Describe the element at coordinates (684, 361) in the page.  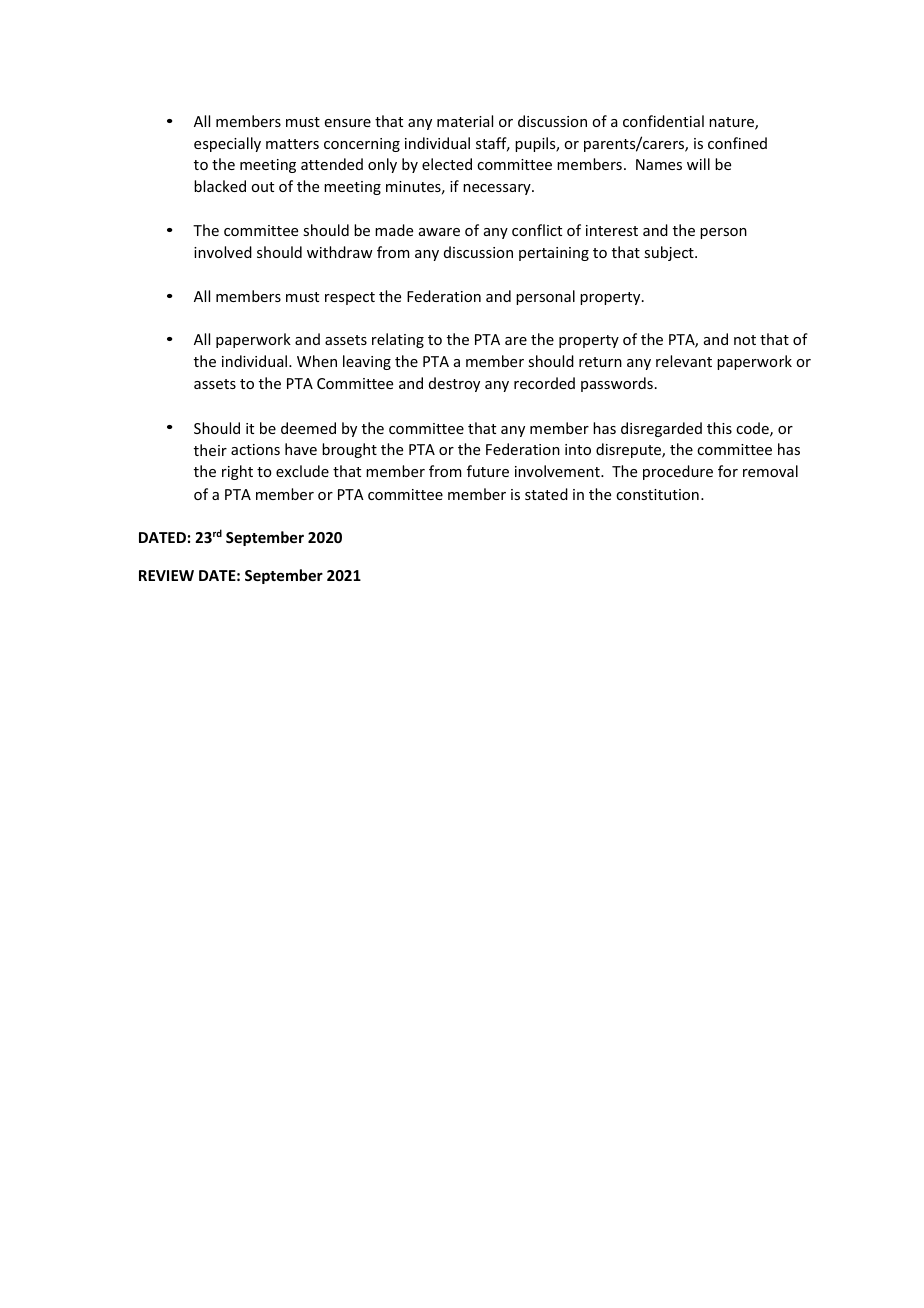
I see `relevant` at that location.
